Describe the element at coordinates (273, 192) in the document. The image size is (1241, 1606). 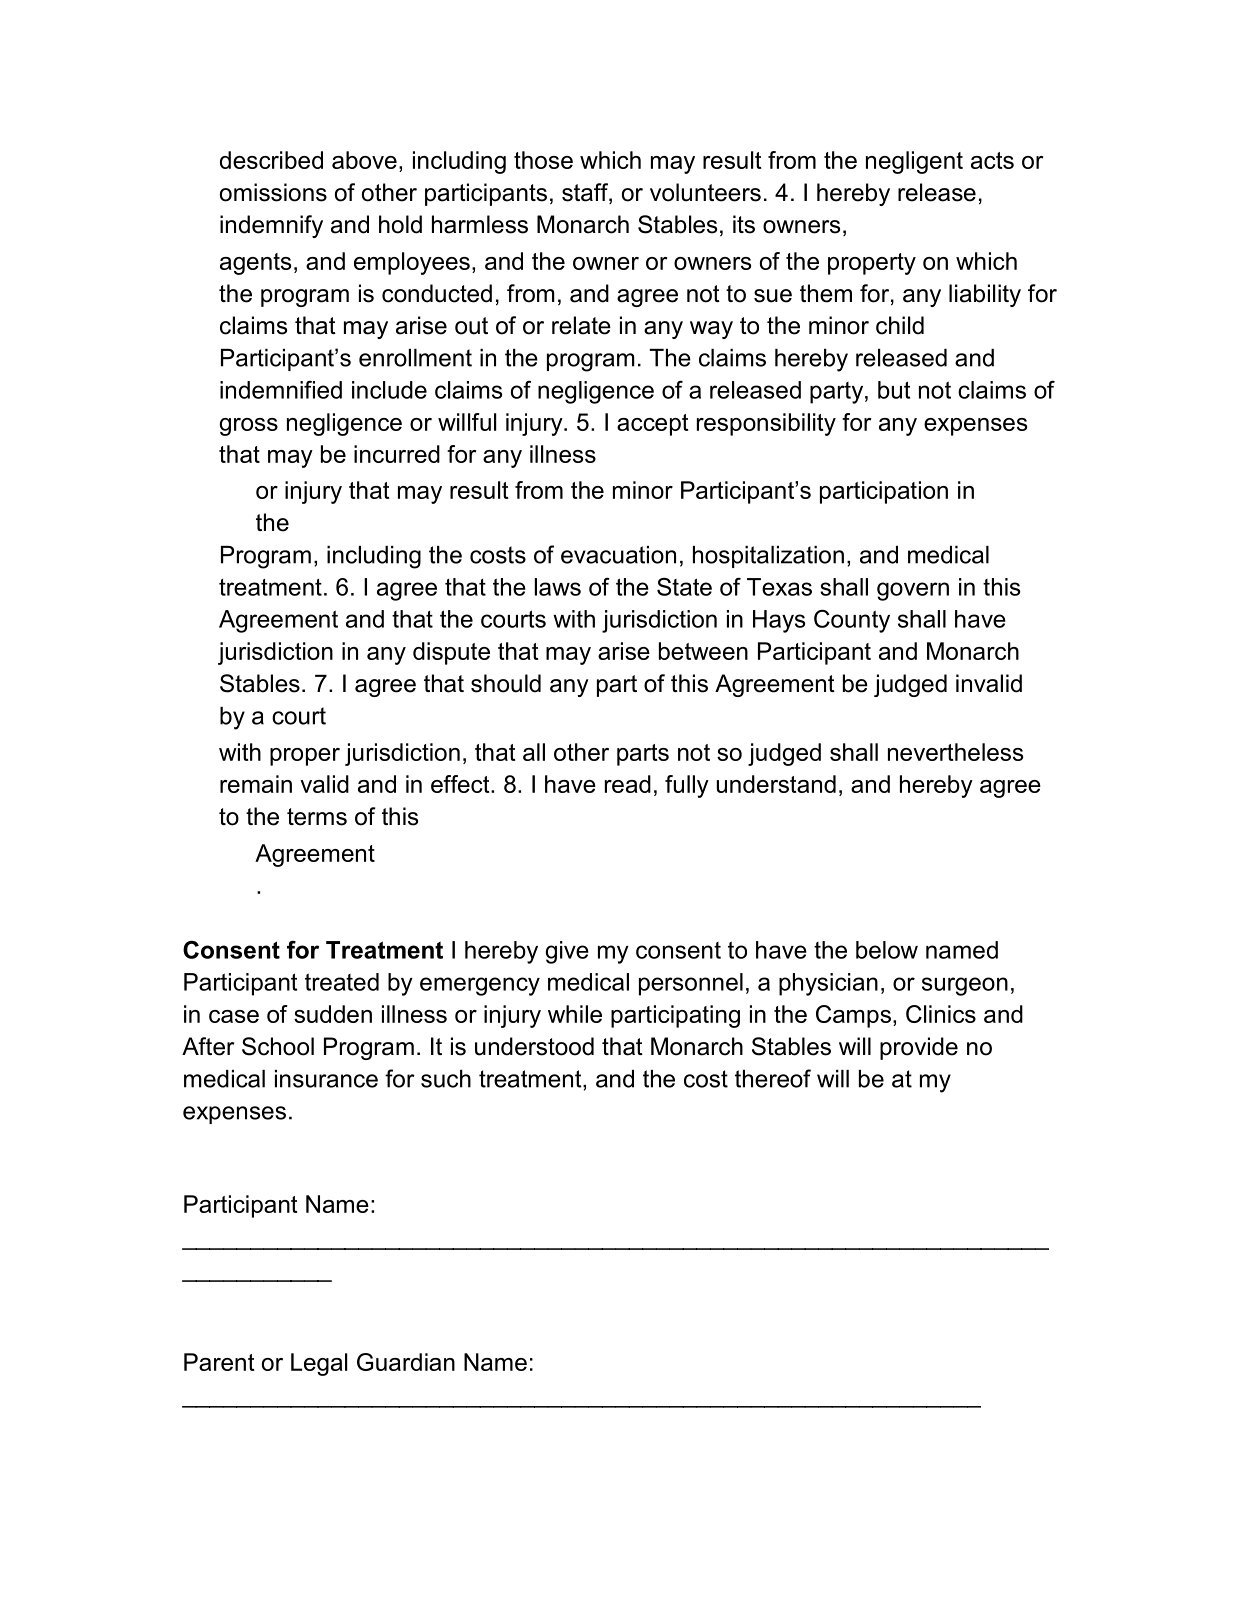
I see `omissions` at that location.
